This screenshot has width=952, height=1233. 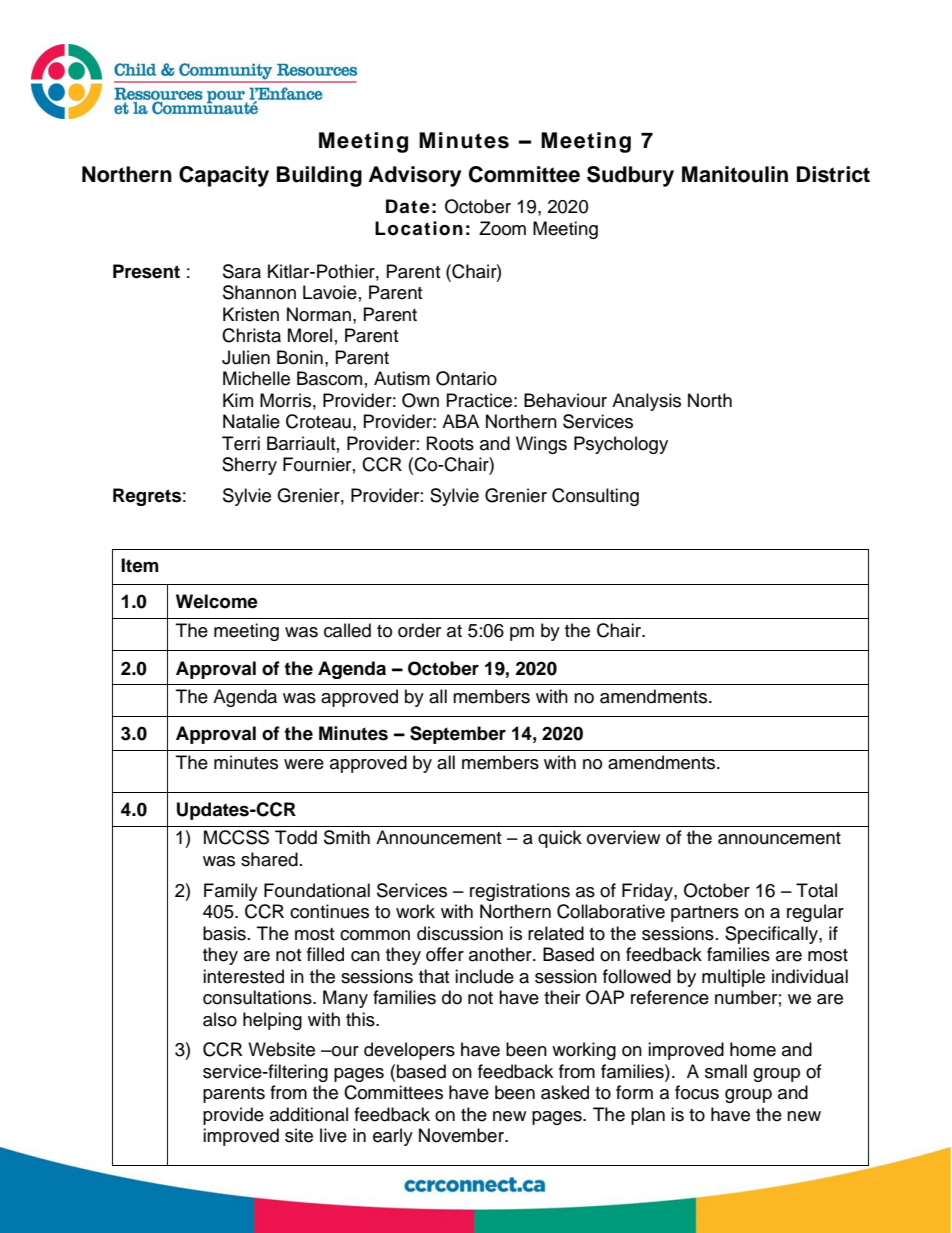 What do you see at coordinates (623, 837) in the screenshot?
I see `overview` at bounding box center [623, 837].
